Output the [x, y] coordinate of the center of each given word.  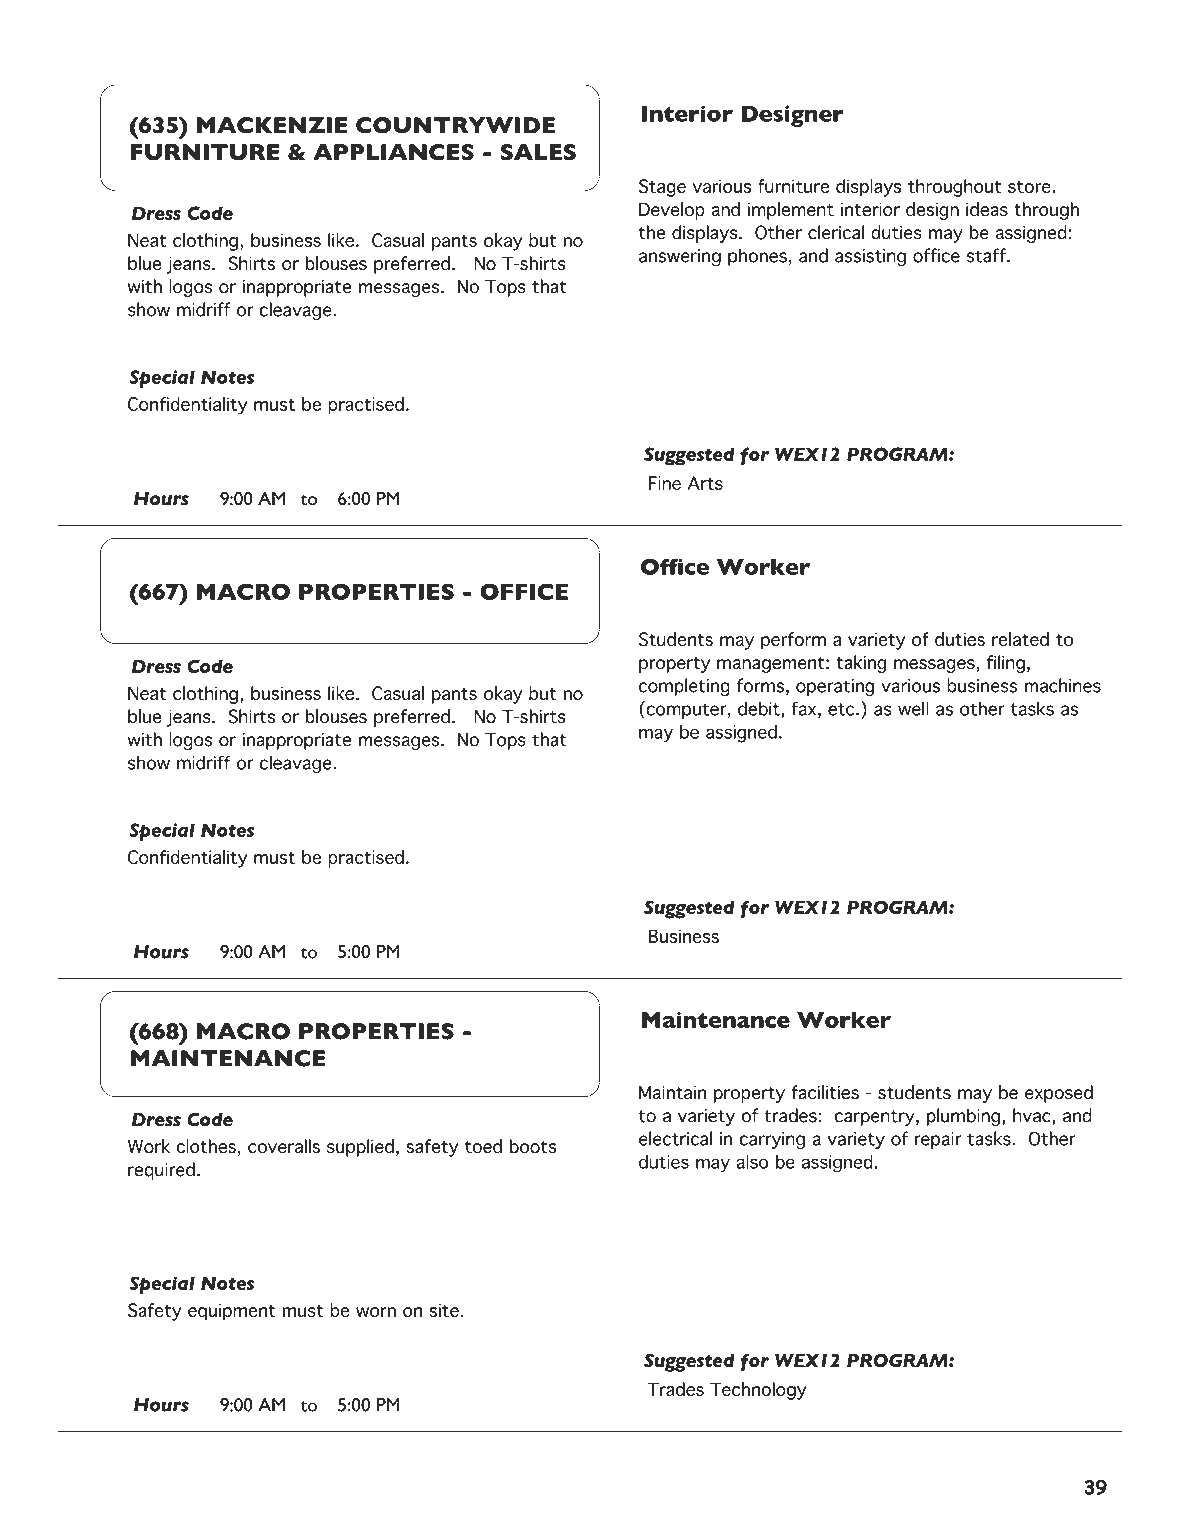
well [913, 708]
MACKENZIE [272, 125]
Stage [662, 188]
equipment [232, 1312]
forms [760, 685]
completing [684, 687]
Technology [758, 1391]
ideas [987, 209]
